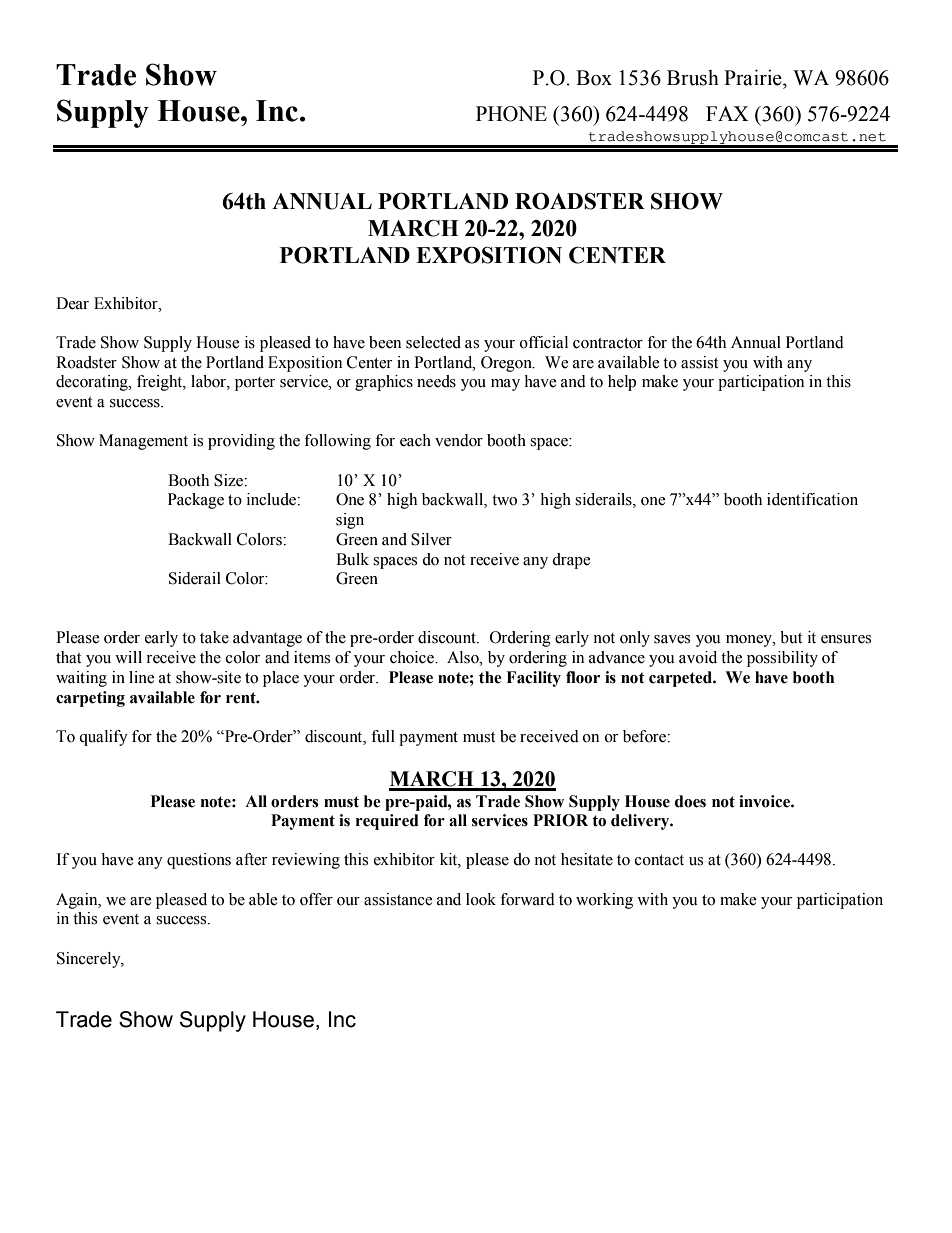  Describe the element at coordinates (727, 113) in the document. I see `FAX` at that location.
